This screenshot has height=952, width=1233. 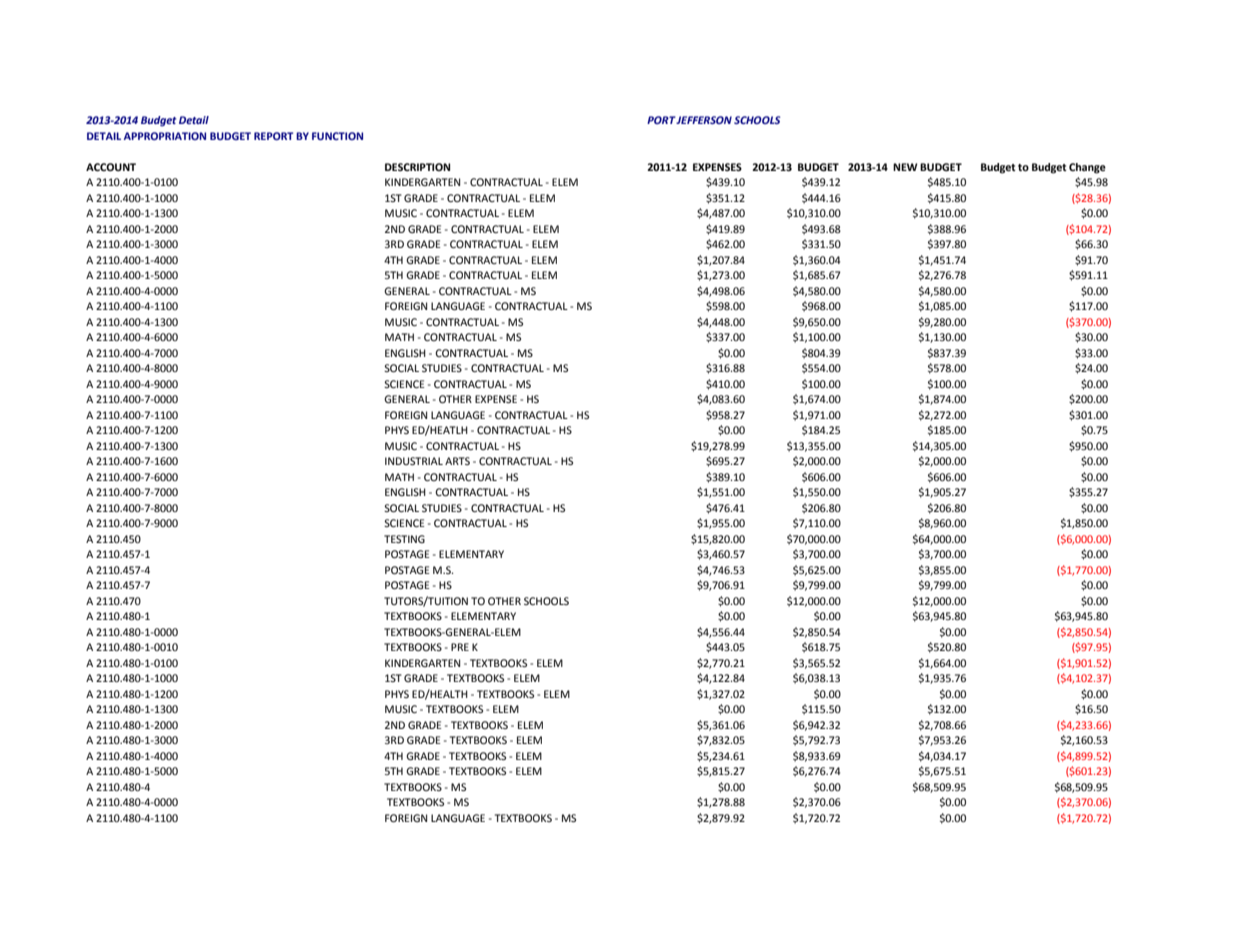 I want to click on NEW, so click(x=905, y=167).
